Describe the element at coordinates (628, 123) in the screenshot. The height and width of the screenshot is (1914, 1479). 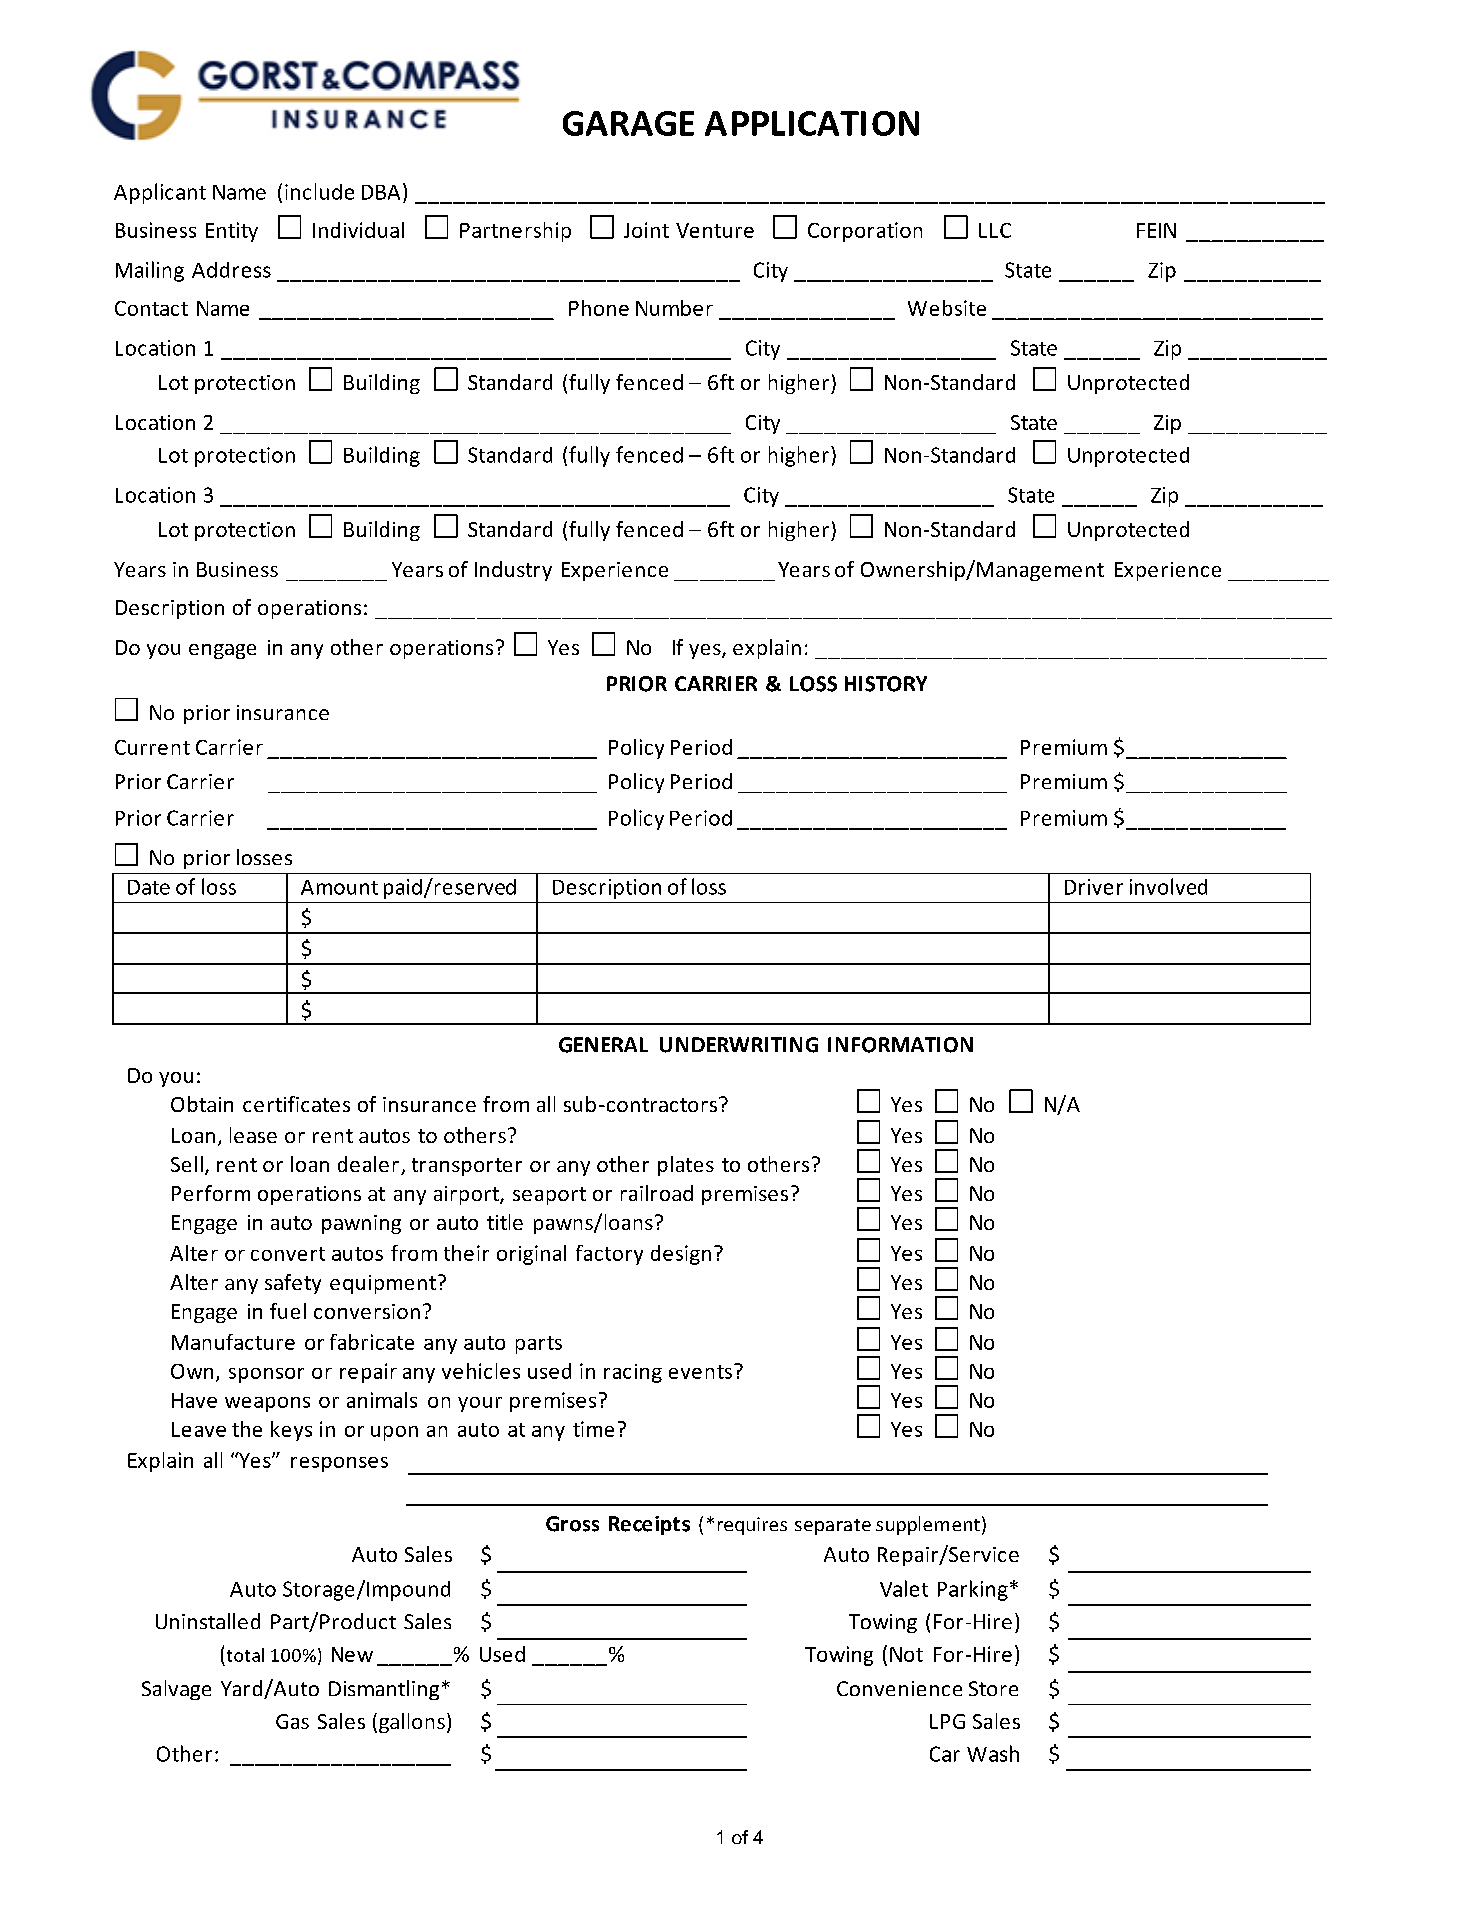
I see `GARAGE` at that location.
